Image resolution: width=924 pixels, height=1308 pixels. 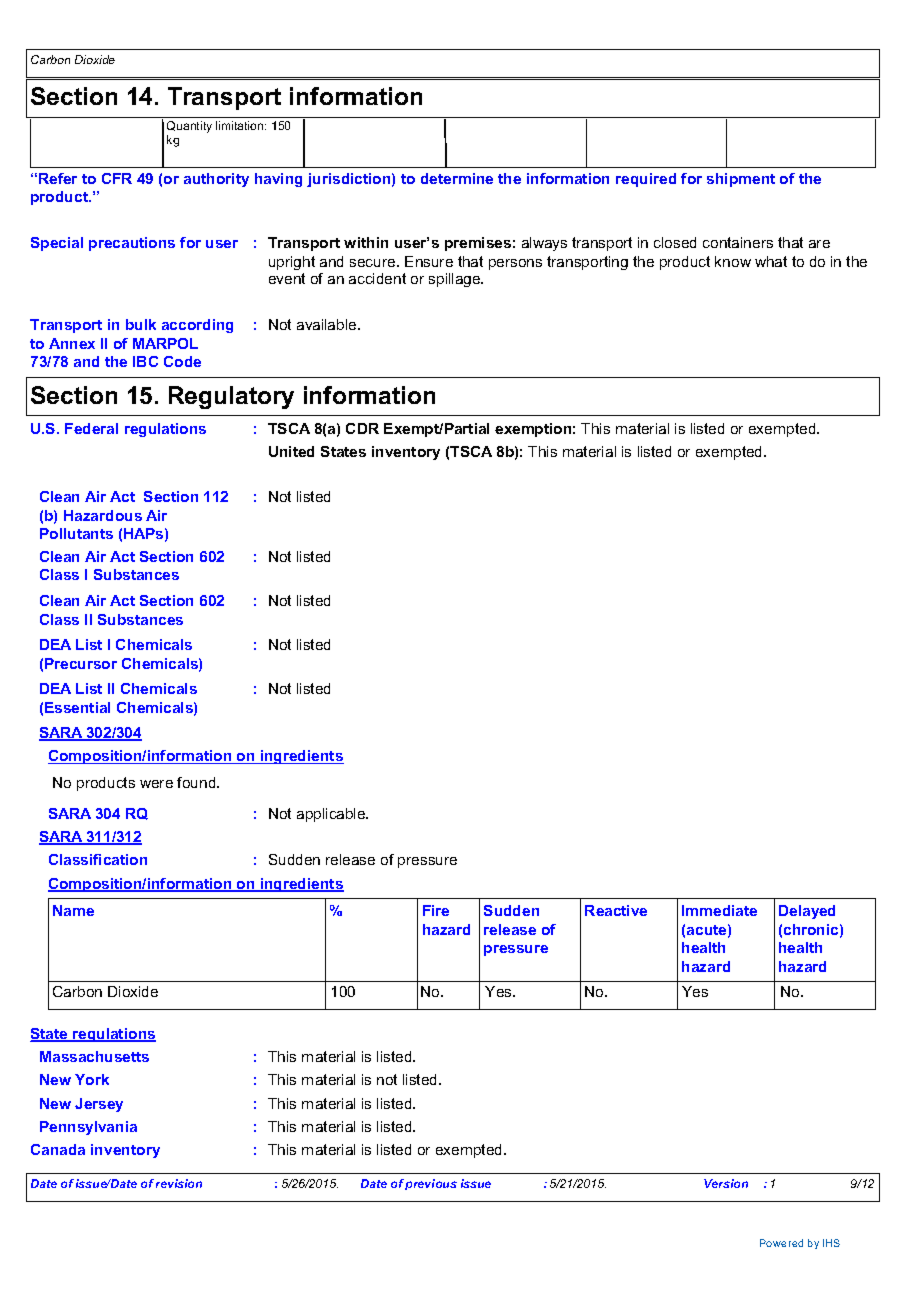 I want to click on applicable, so click(x=332, y=815).
